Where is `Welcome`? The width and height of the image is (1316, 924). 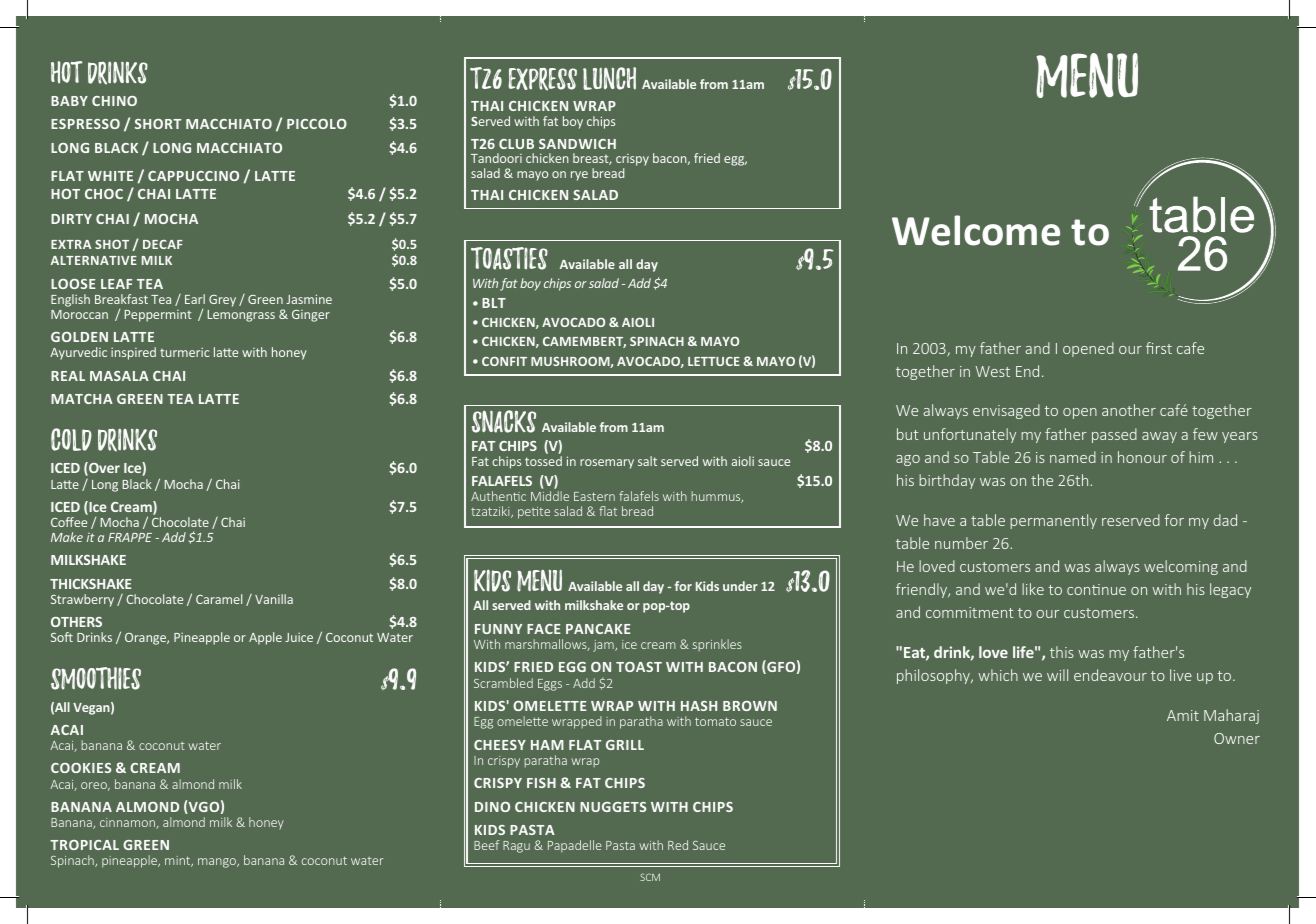 Welcome is located at coordinates (976, 230).
